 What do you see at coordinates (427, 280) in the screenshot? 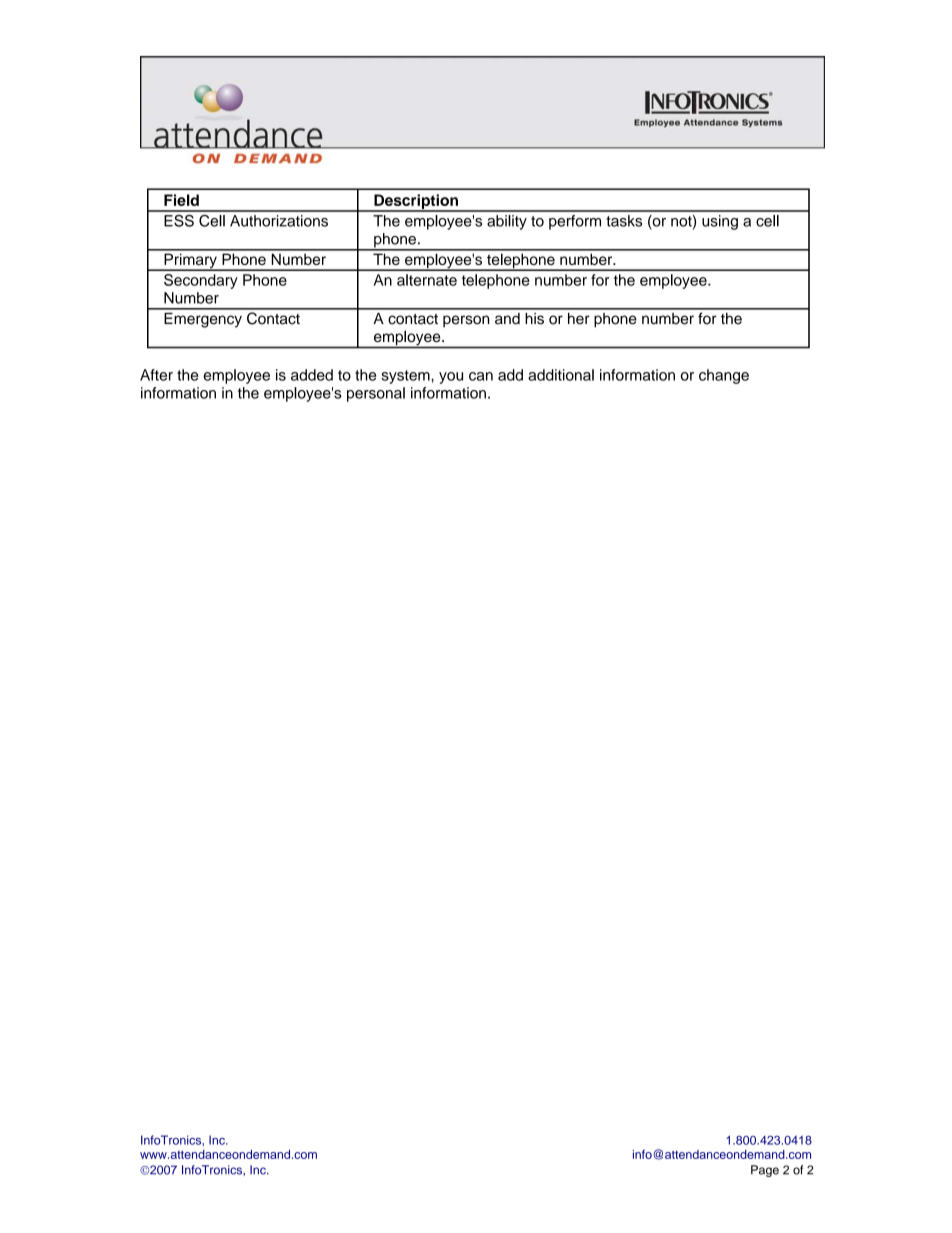
I see `alternate` at bounding box center [427, 280].
